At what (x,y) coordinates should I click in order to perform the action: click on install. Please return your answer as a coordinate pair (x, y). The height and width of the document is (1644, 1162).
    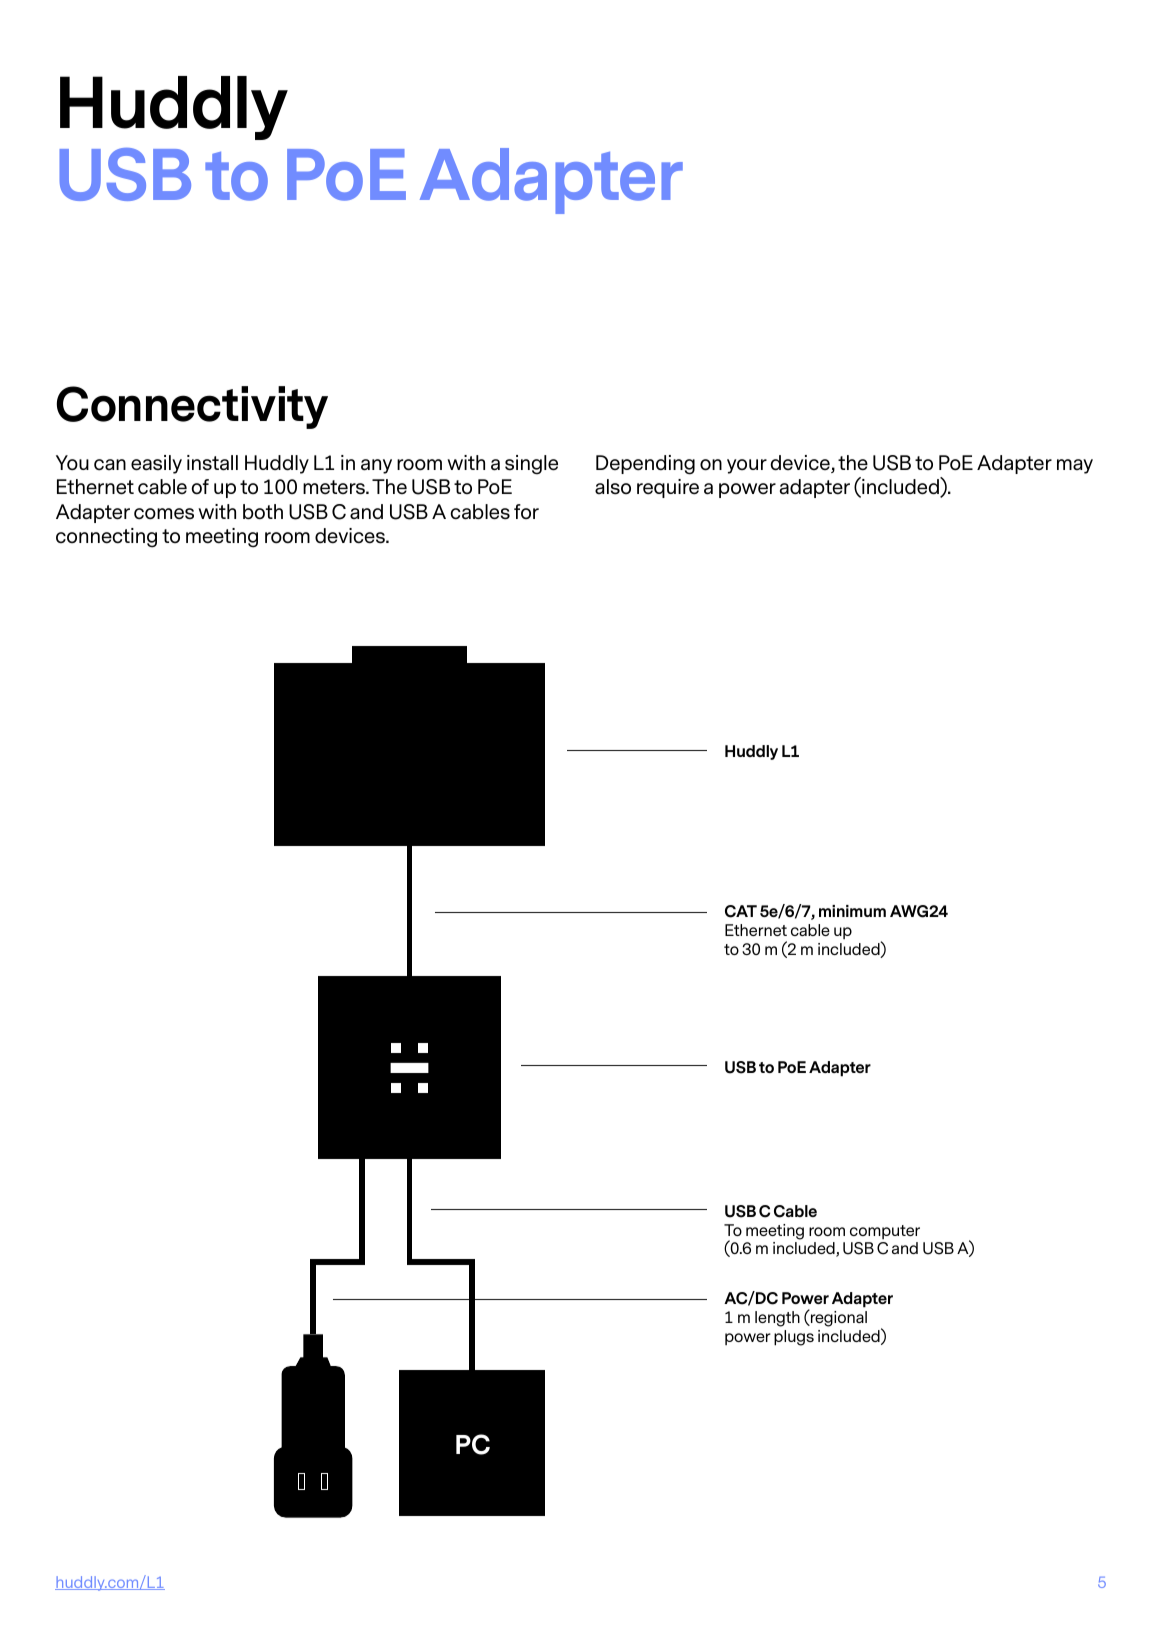
    Looking at the image, I should click on (212, 463).
